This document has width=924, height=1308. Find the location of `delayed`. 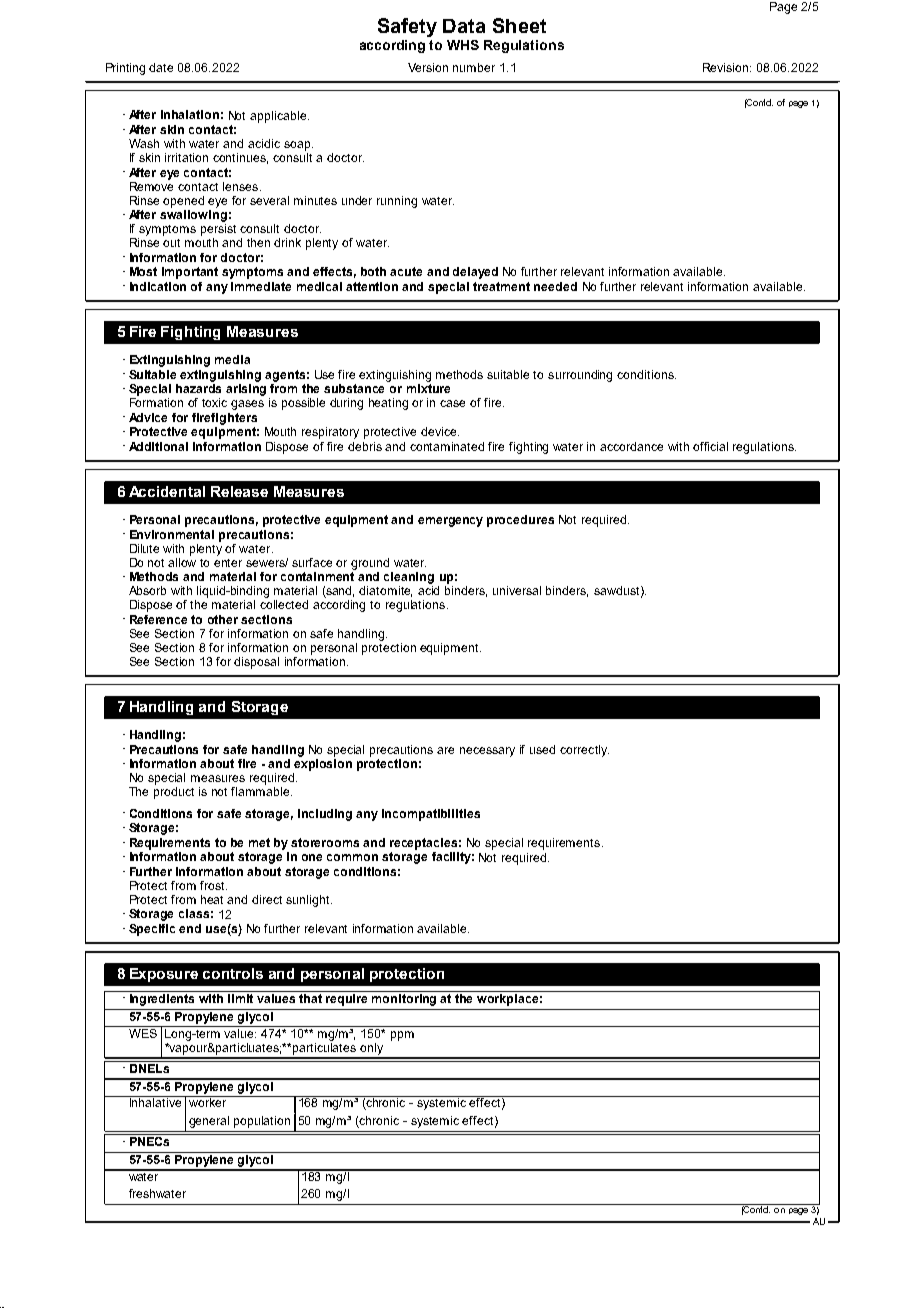

delayed is located at coordinates (475, 273).
